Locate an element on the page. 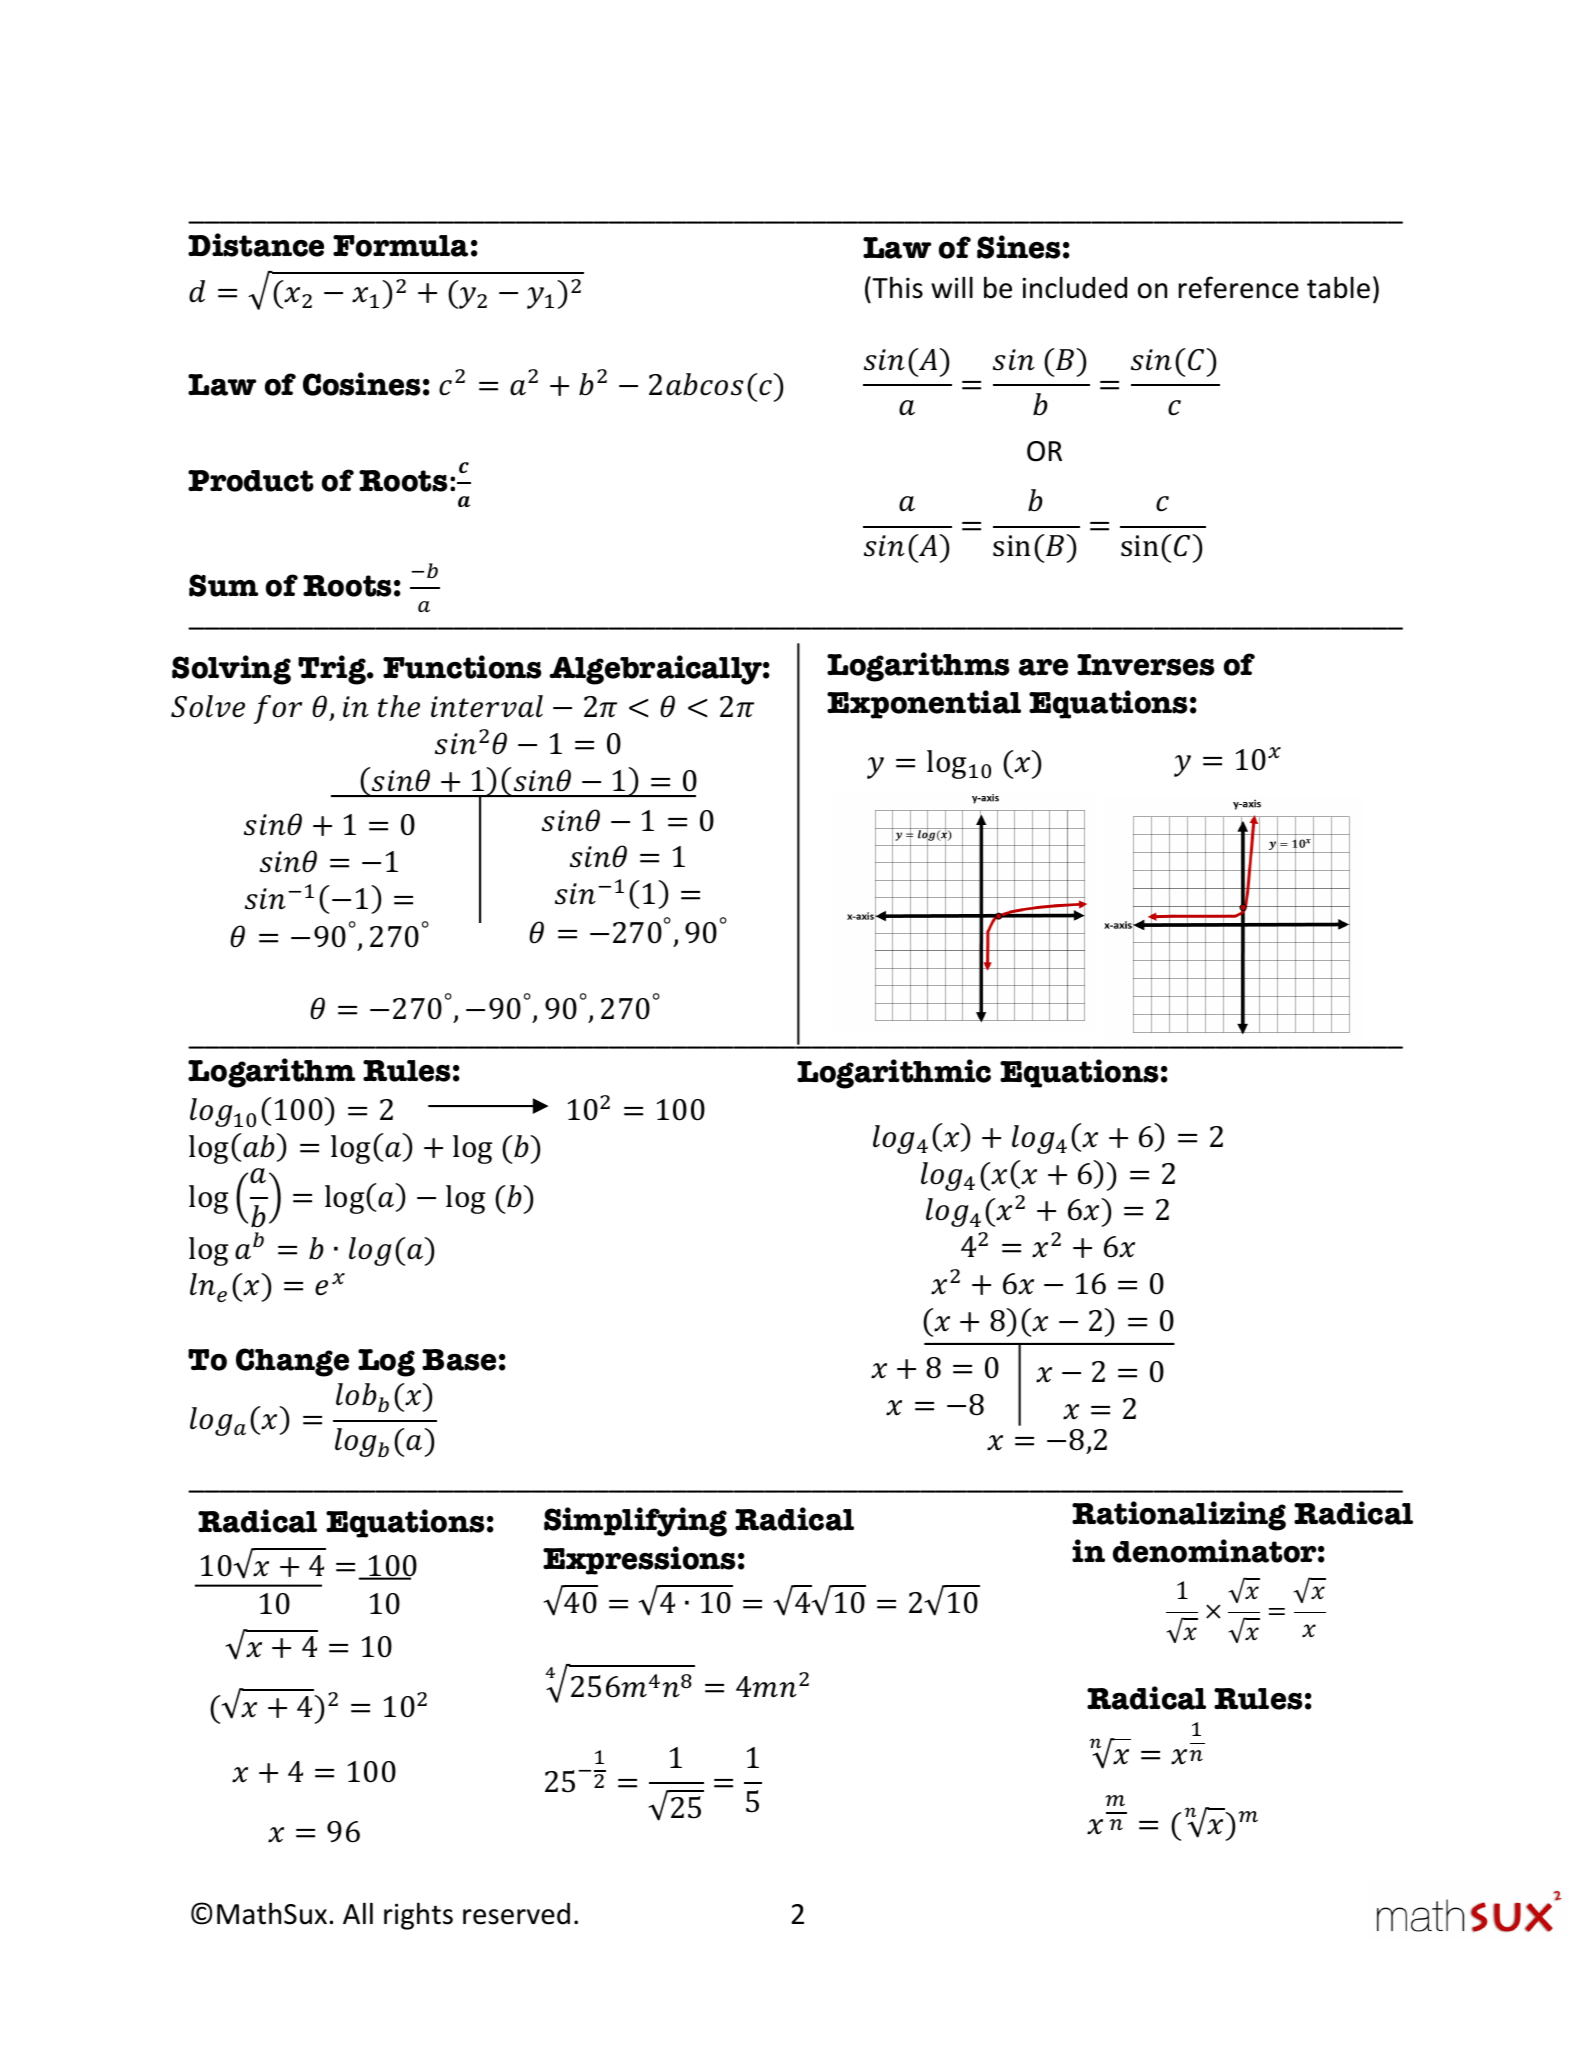 The image size is (1594, 2063). Distance is located at coordinates (256, 245).
